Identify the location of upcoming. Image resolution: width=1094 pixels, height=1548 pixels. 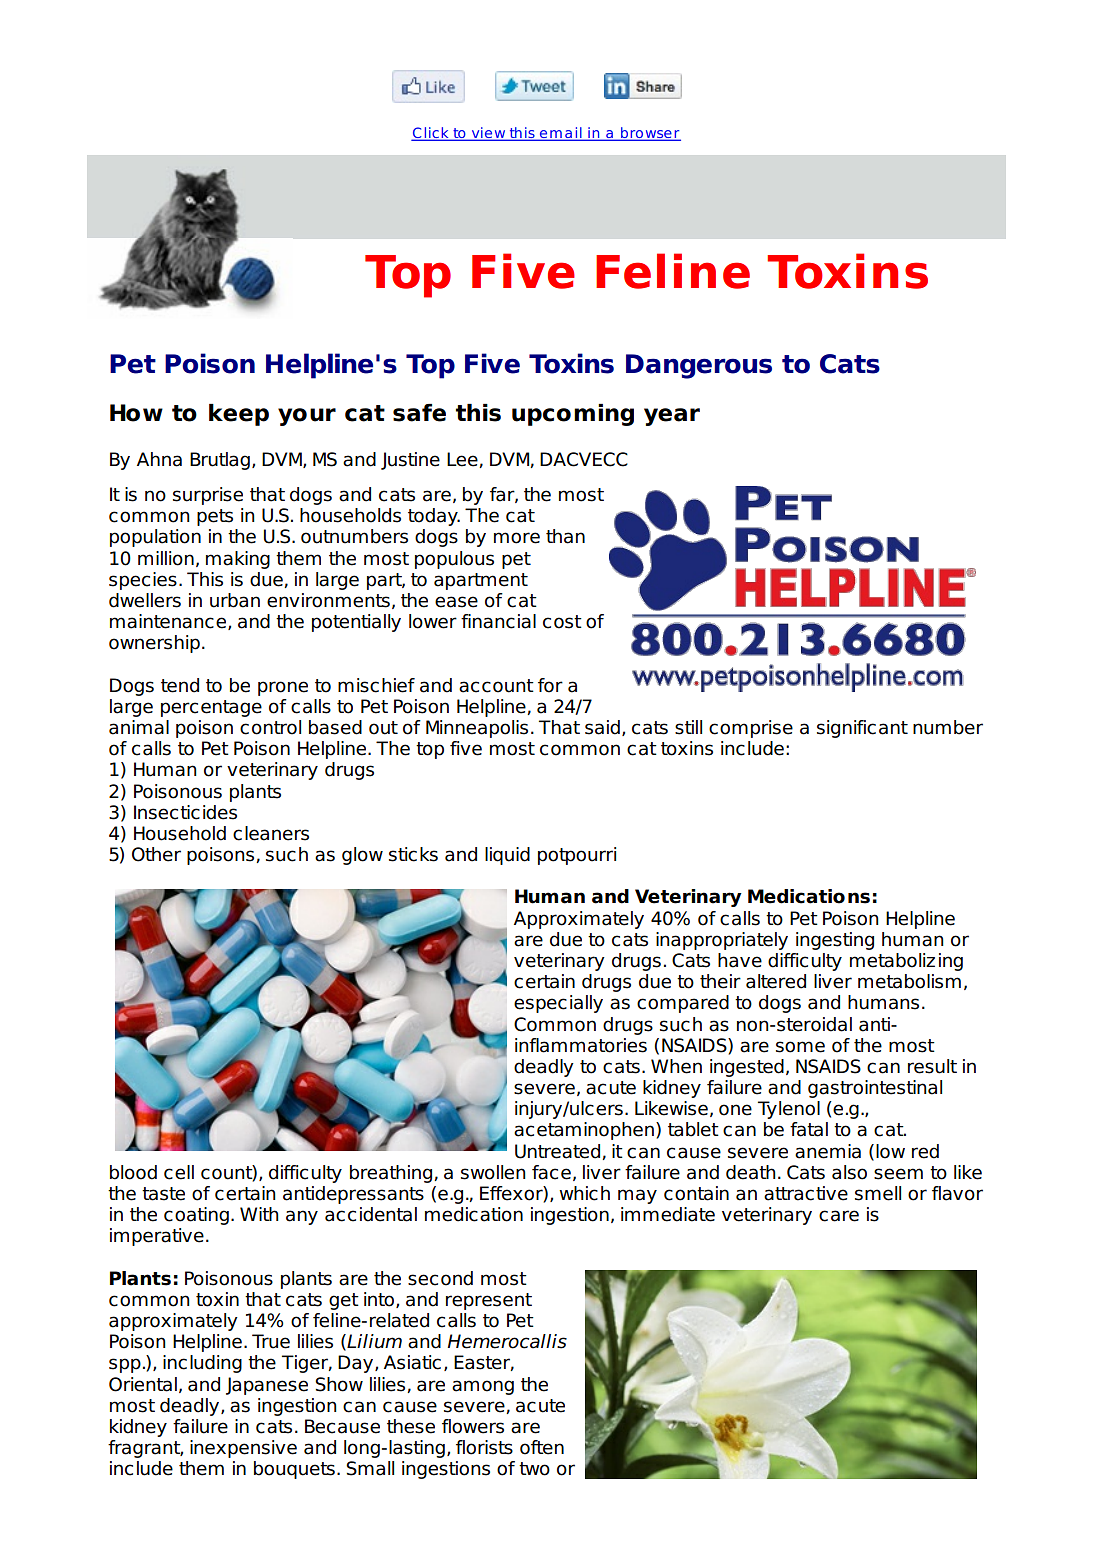
(573, 415).
